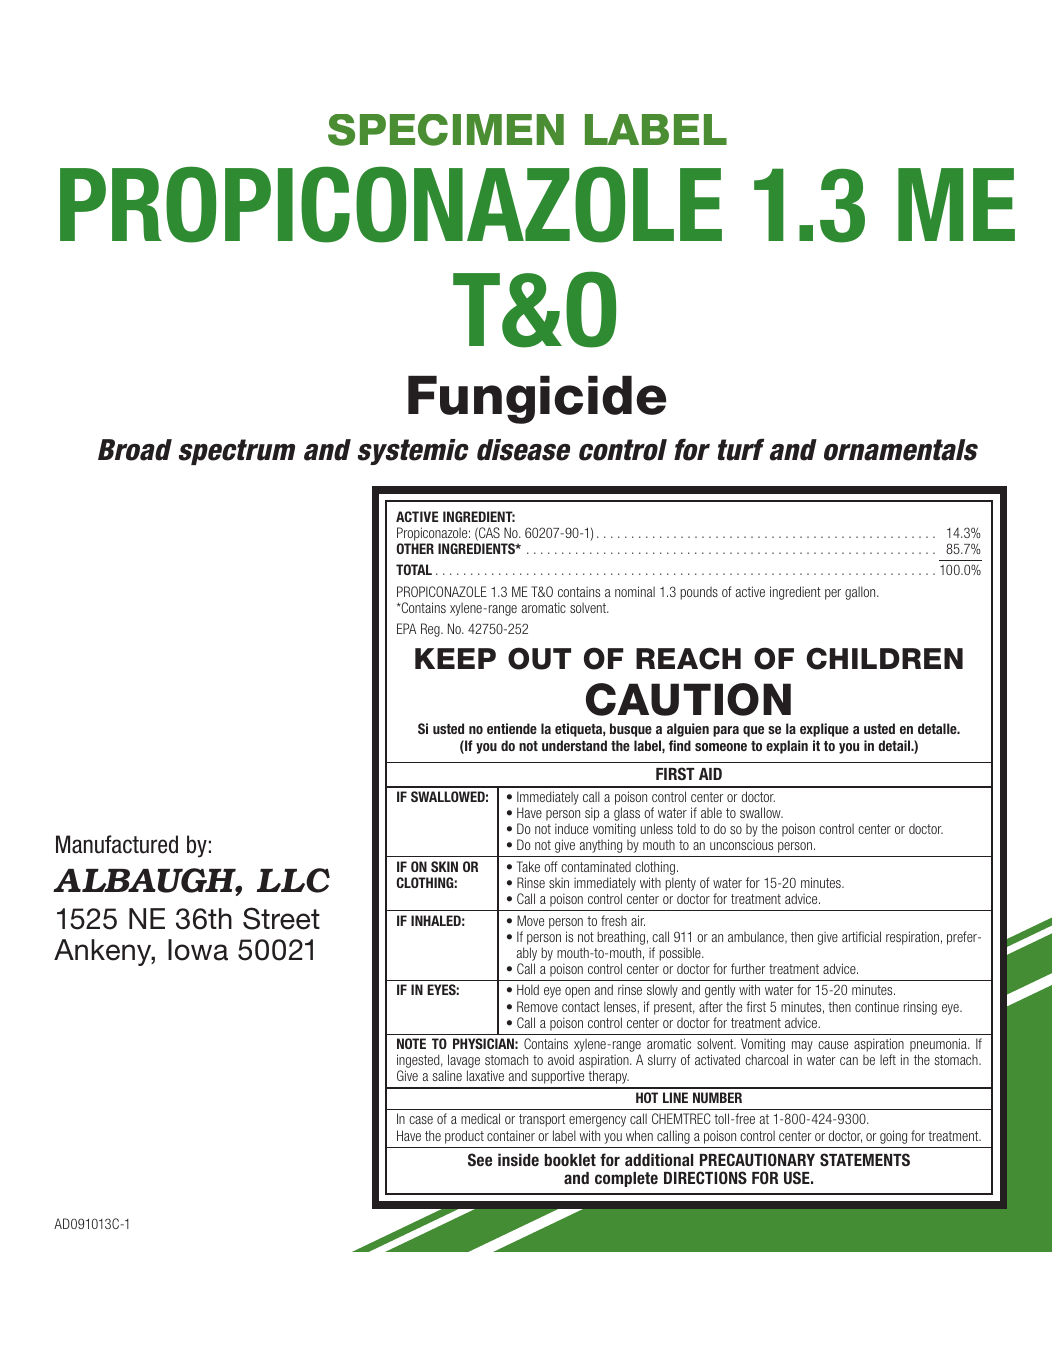  I want to click on gallon, so click(861, 593).
